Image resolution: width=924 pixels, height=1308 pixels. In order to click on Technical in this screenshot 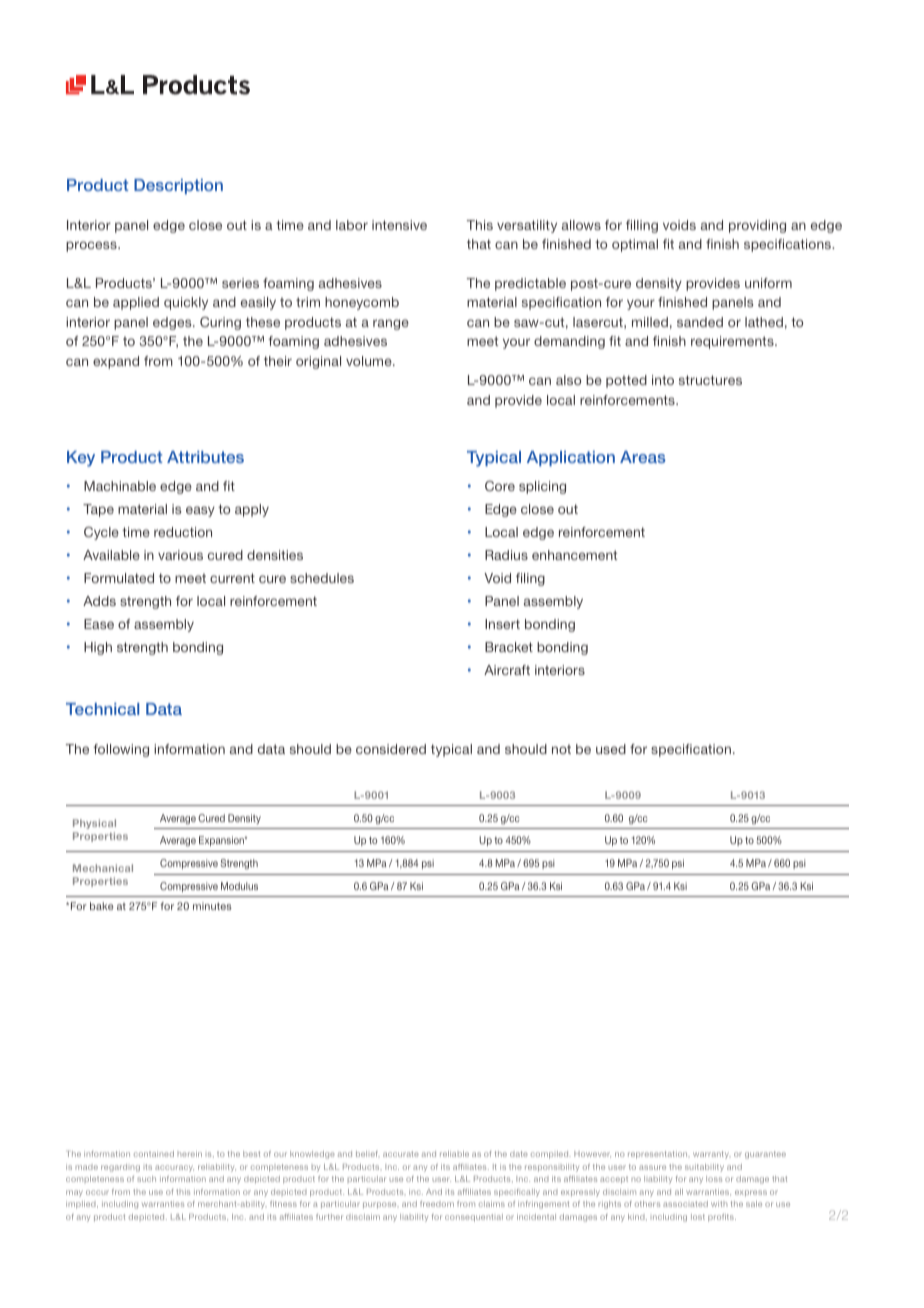, I will do `click(102, 709)`.
